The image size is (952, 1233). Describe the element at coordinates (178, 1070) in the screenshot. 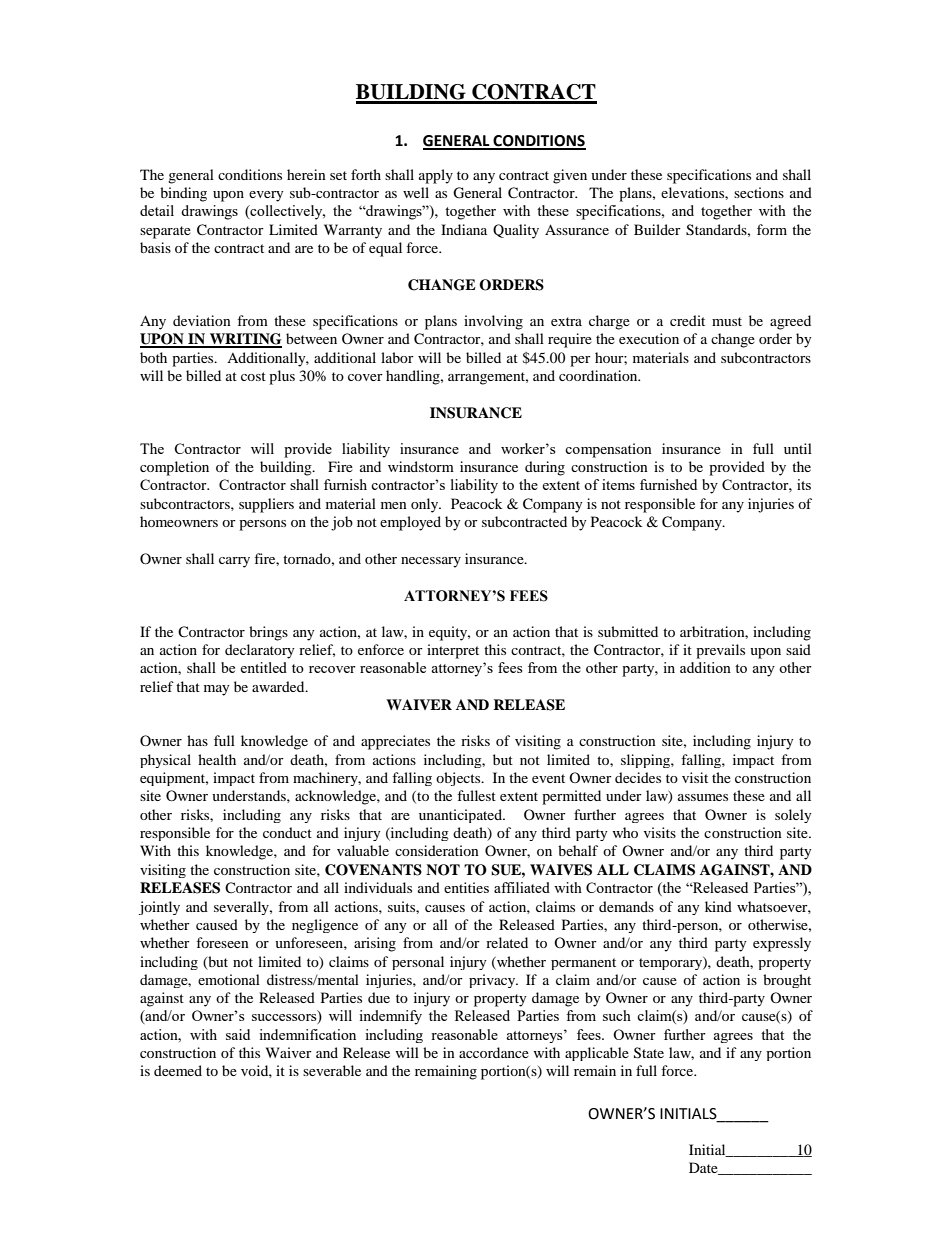

I see `deemed` at that location.
